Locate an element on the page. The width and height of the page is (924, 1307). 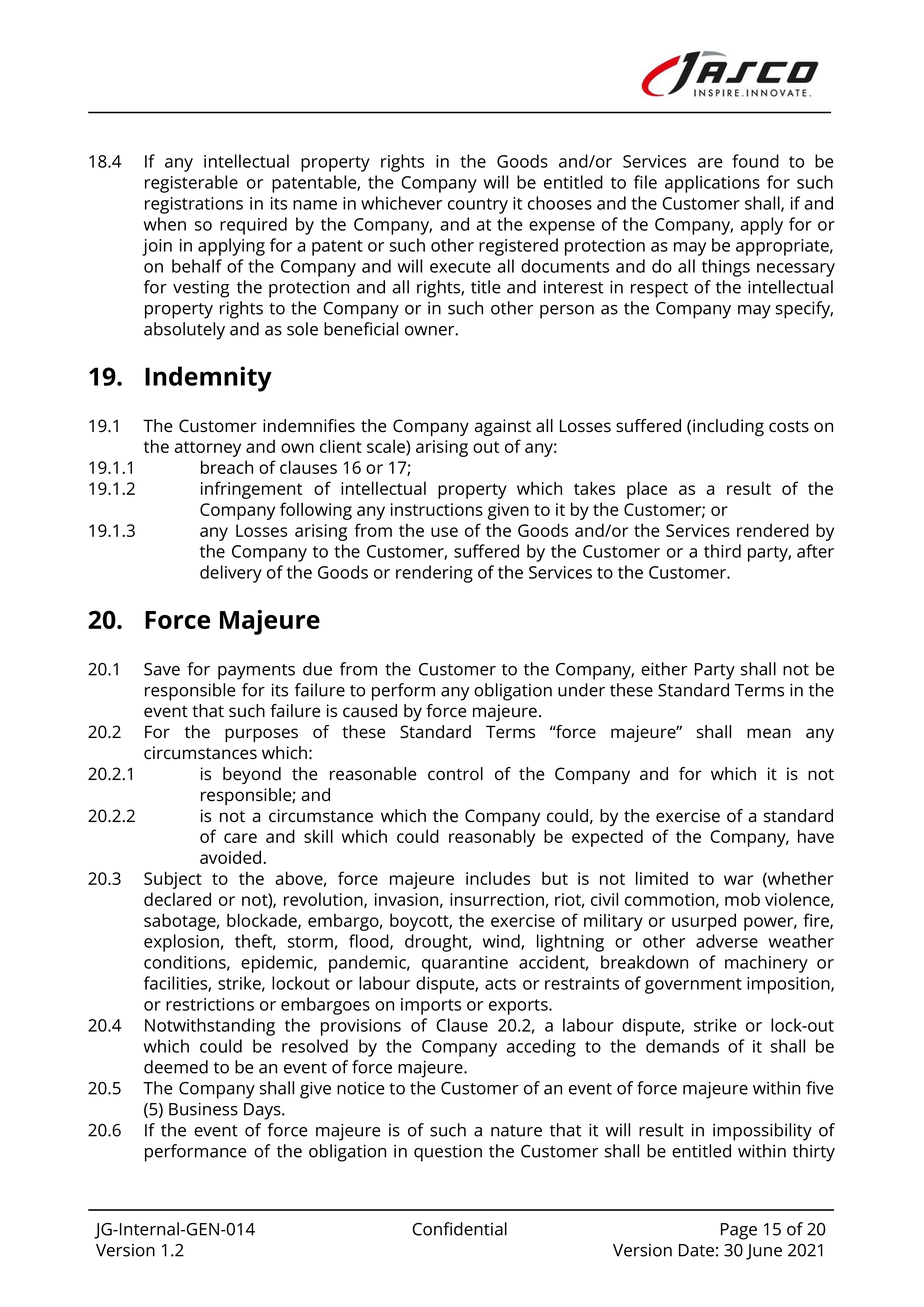
country is located at coordinates (478, 206).
